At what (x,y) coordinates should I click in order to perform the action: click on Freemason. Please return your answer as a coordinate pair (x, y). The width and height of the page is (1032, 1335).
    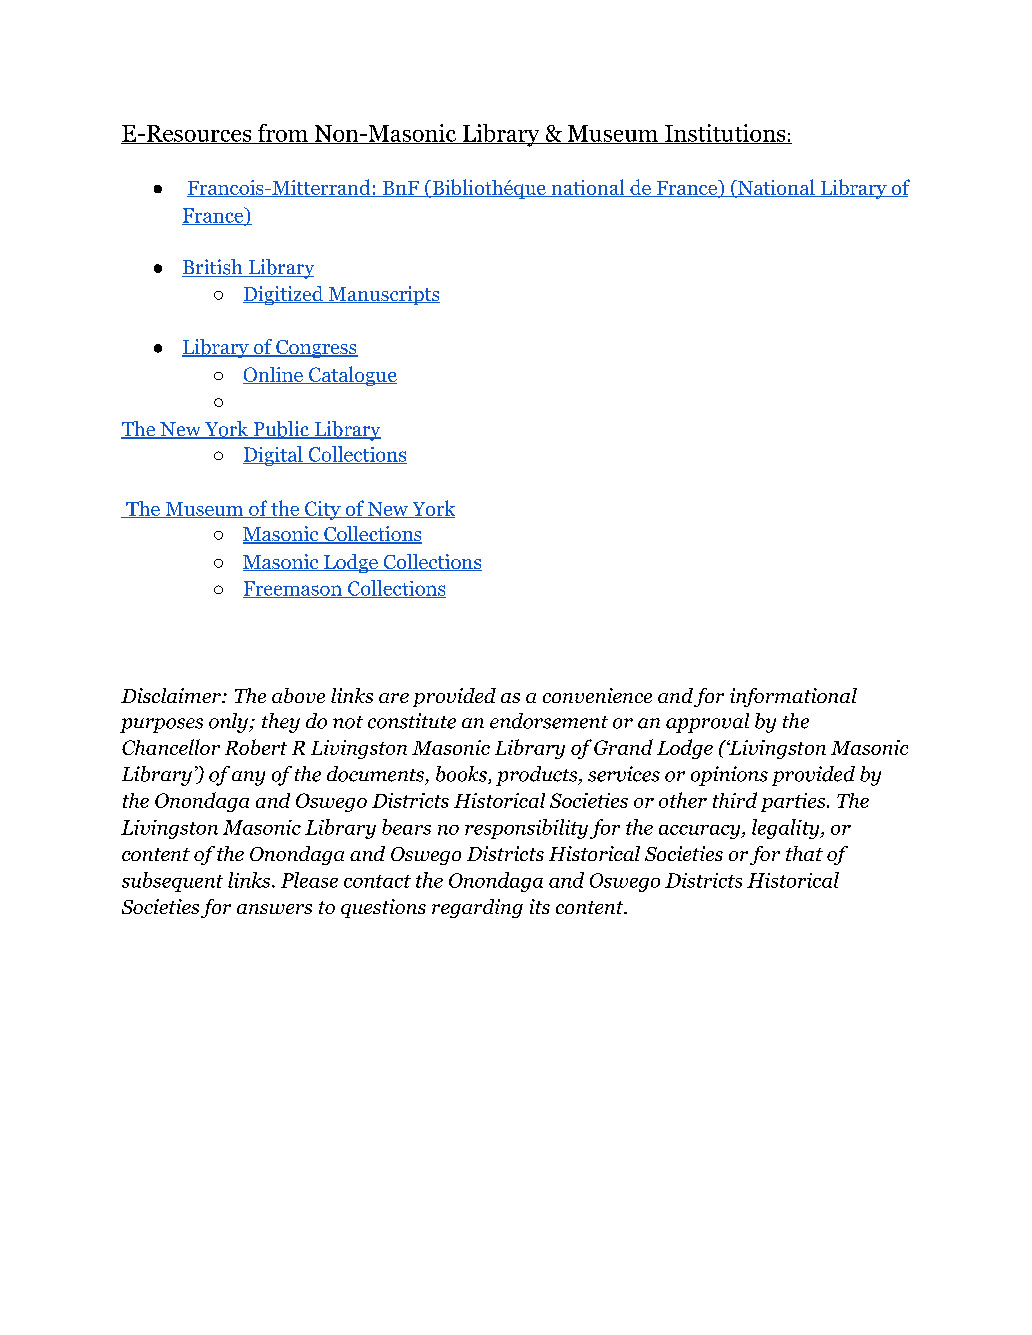
    Looking at the image, I should click on (293, 589).
